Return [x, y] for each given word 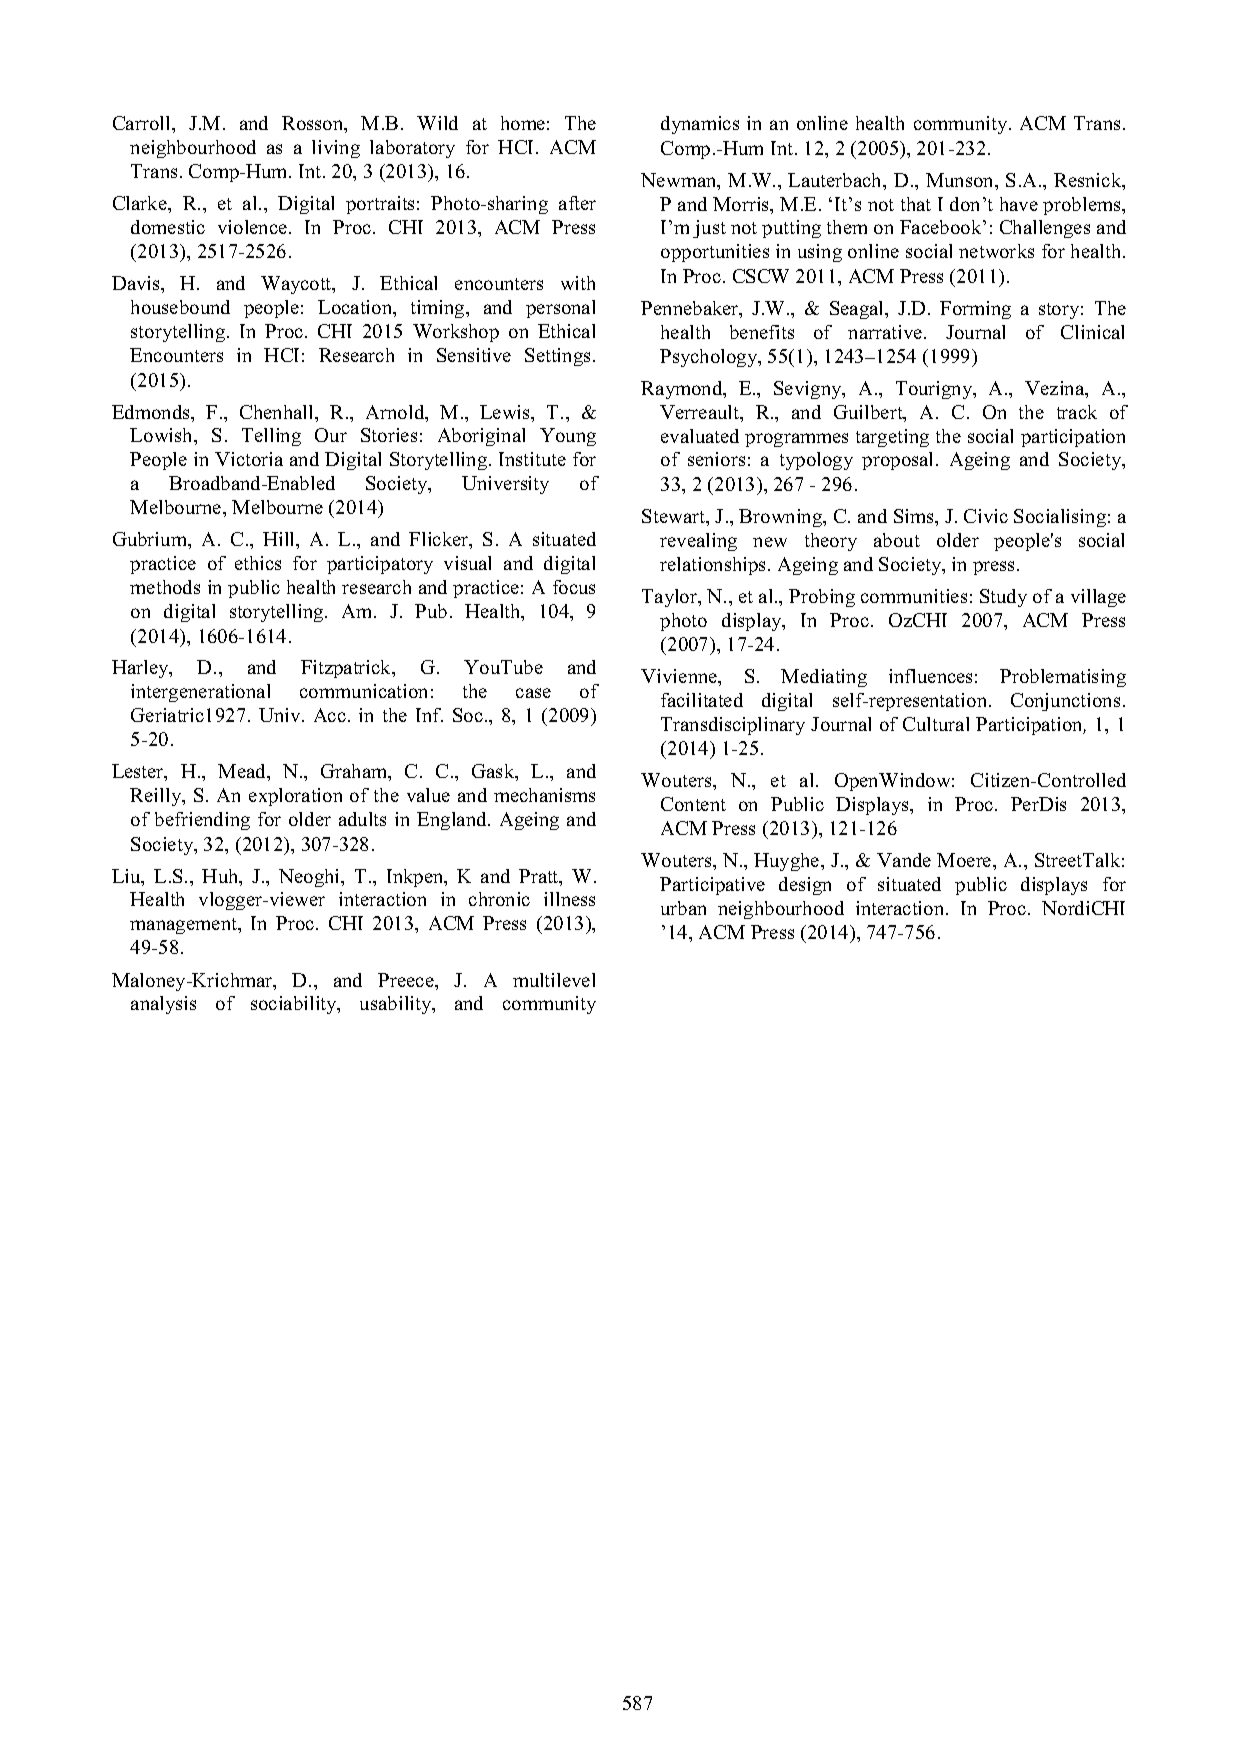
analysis [163, 1005]
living [336, 149]
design [805, 886]
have [1019, 204]
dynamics [700, 125]
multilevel [554, 980]
